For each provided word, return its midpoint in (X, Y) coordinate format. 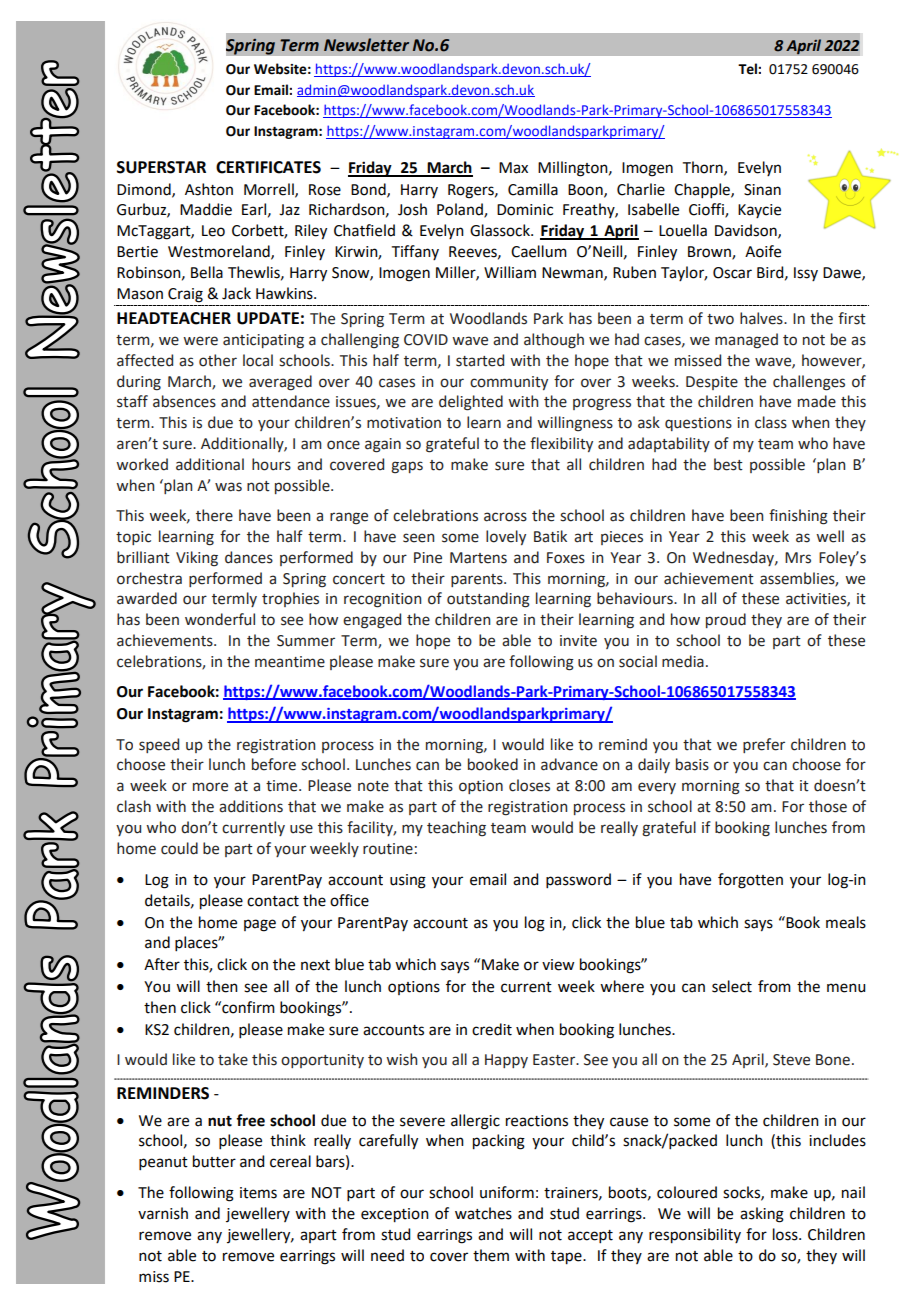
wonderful (220, 619)
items (258, 1193)
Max (513, 168)
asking (762, 1215)
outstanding (488, 600)
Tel (748, 69)
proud (726, 620)
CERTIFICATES (268, 167)
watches (483, 1213)
